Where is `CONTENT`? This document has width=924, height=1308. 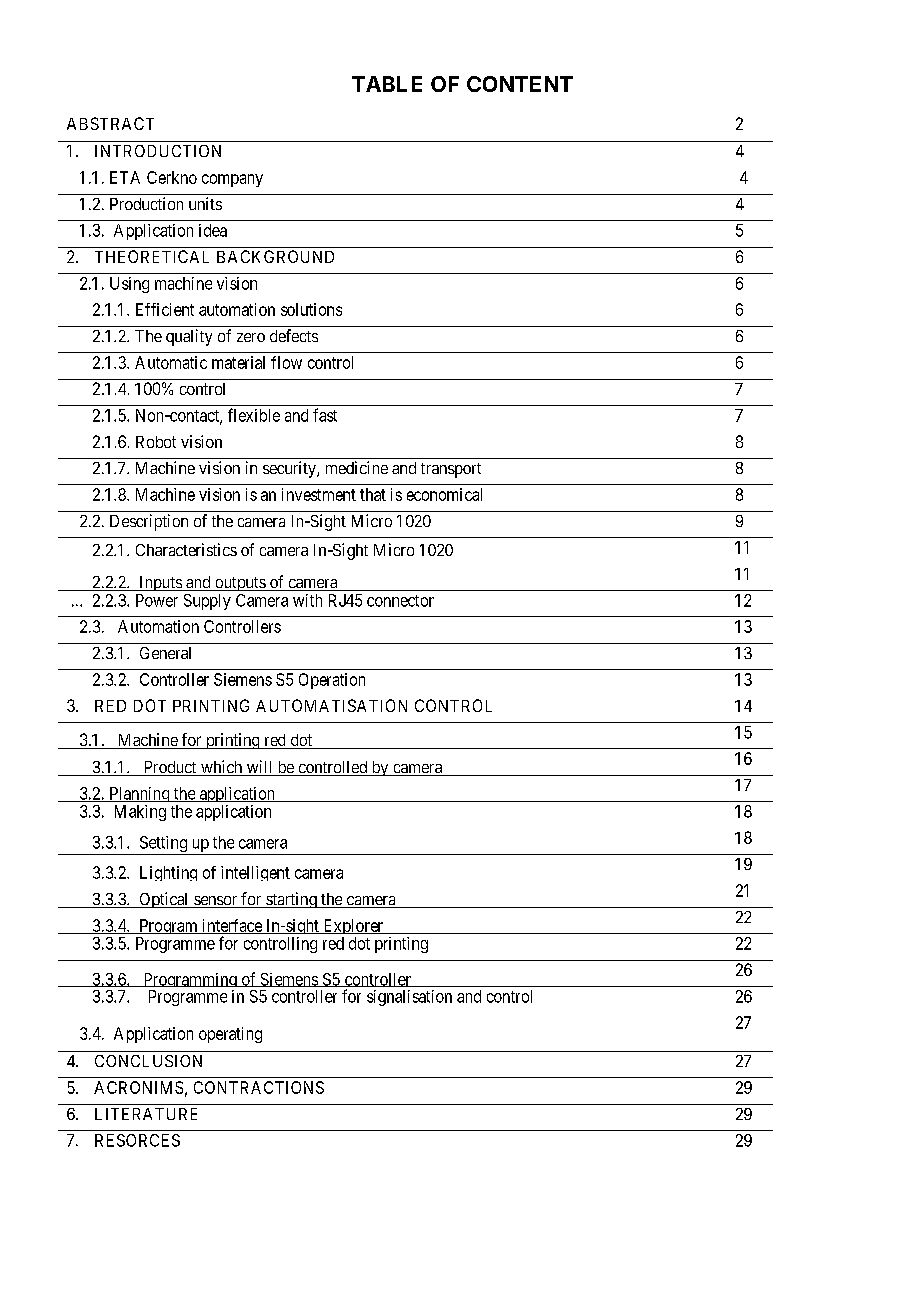
CONTENT is located at coordinates (520, 84).
